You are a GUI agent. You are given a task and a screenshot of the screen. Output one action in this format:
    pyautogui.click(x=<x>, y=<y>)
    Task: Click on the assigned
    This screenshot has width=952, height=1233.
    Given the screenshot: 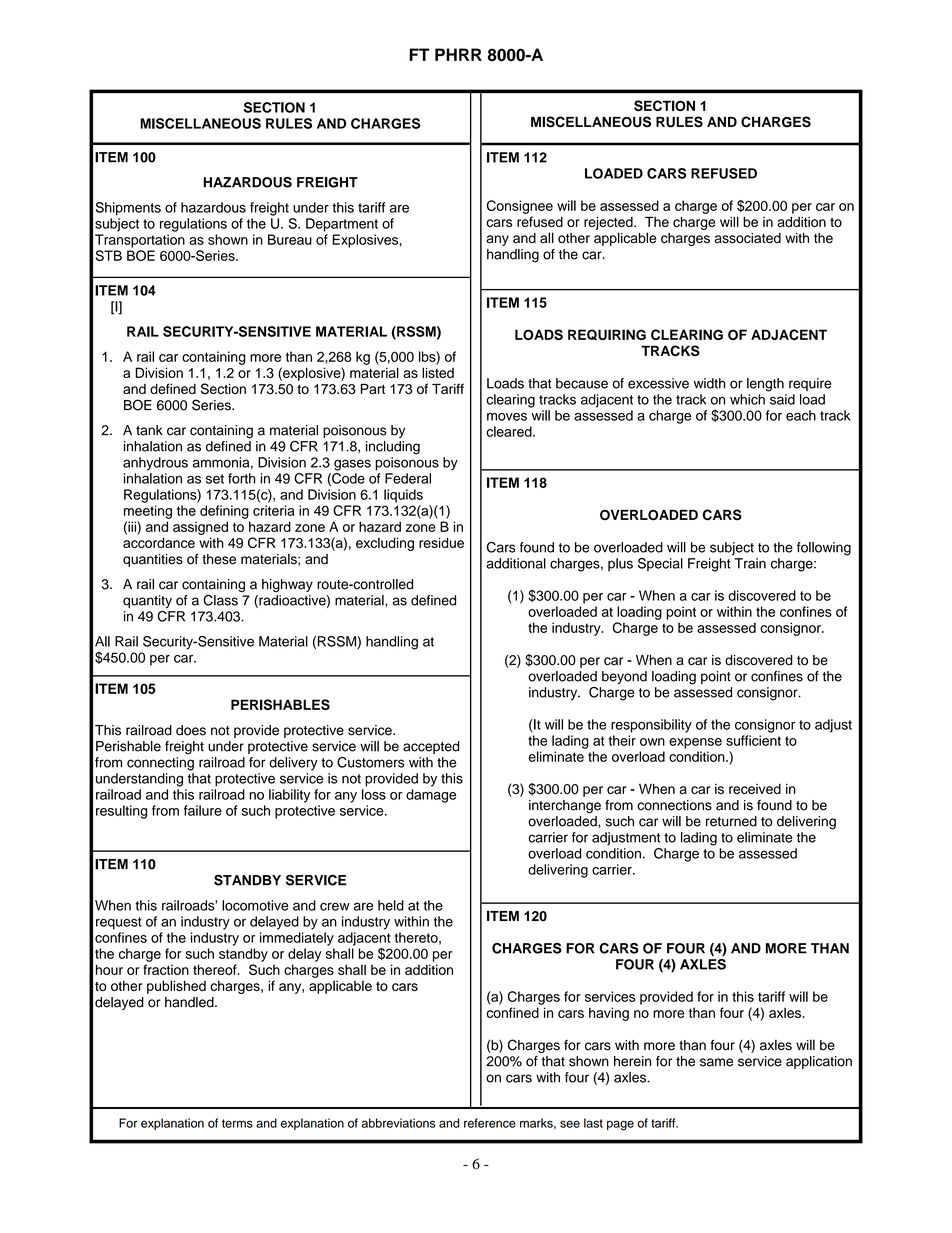 What is the action you would take?
    pyautogui.click(x=200, y=528)
